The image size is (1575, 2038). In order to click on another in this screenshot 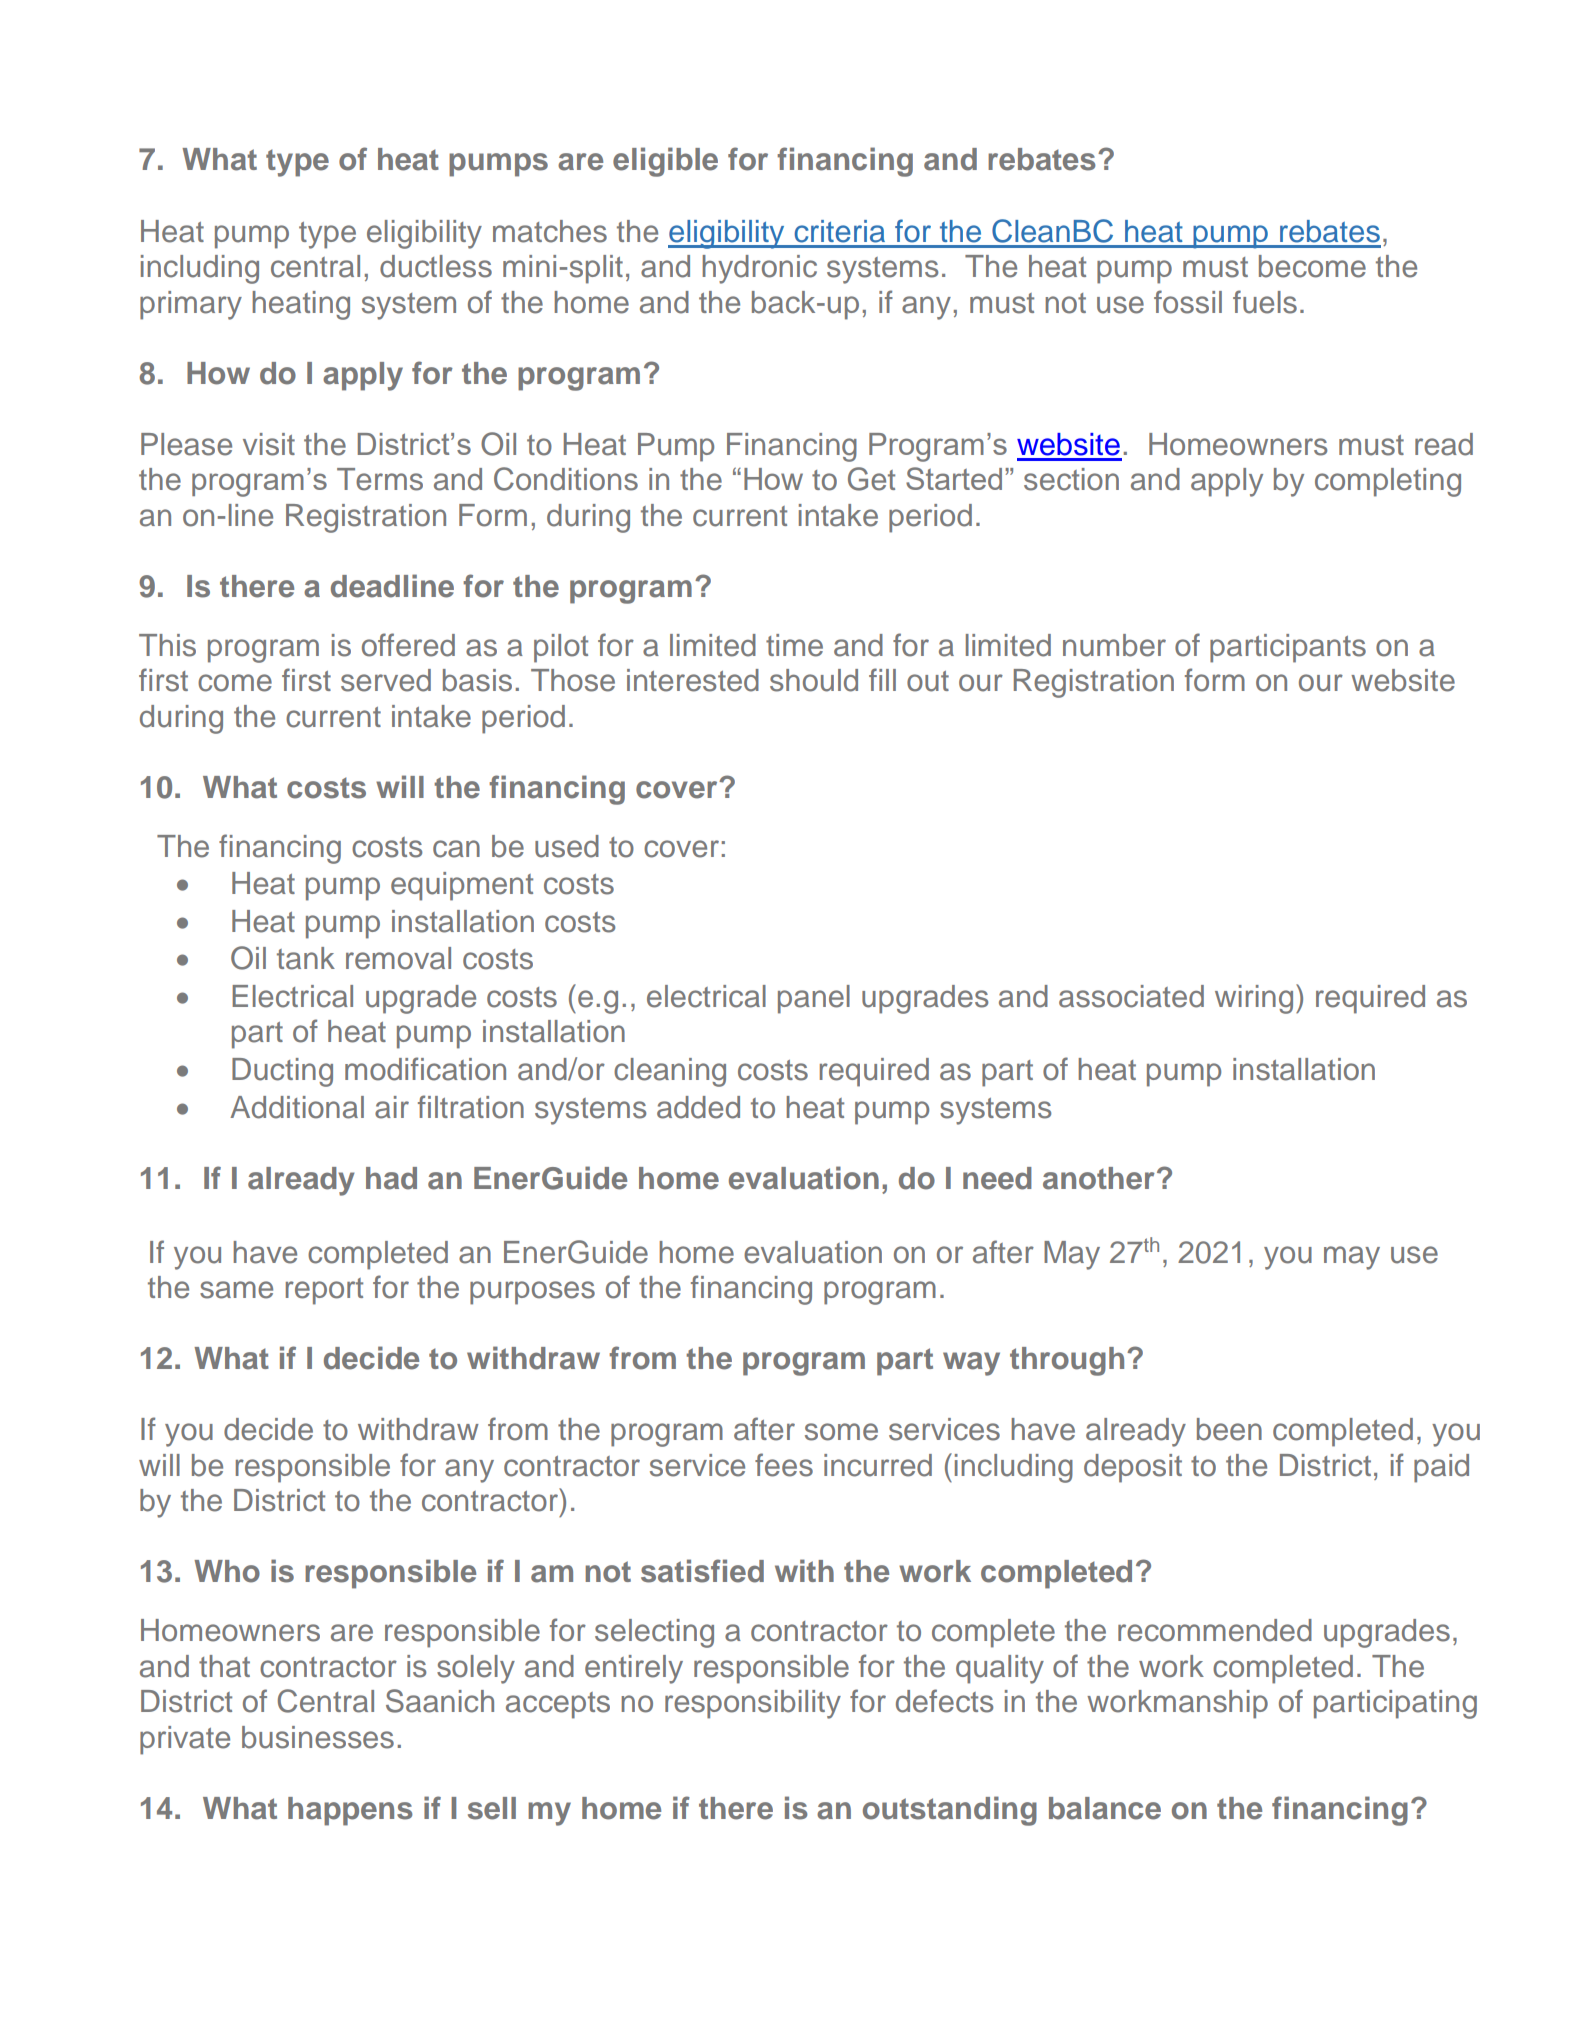, I will do `click(1099, 1178)`.
